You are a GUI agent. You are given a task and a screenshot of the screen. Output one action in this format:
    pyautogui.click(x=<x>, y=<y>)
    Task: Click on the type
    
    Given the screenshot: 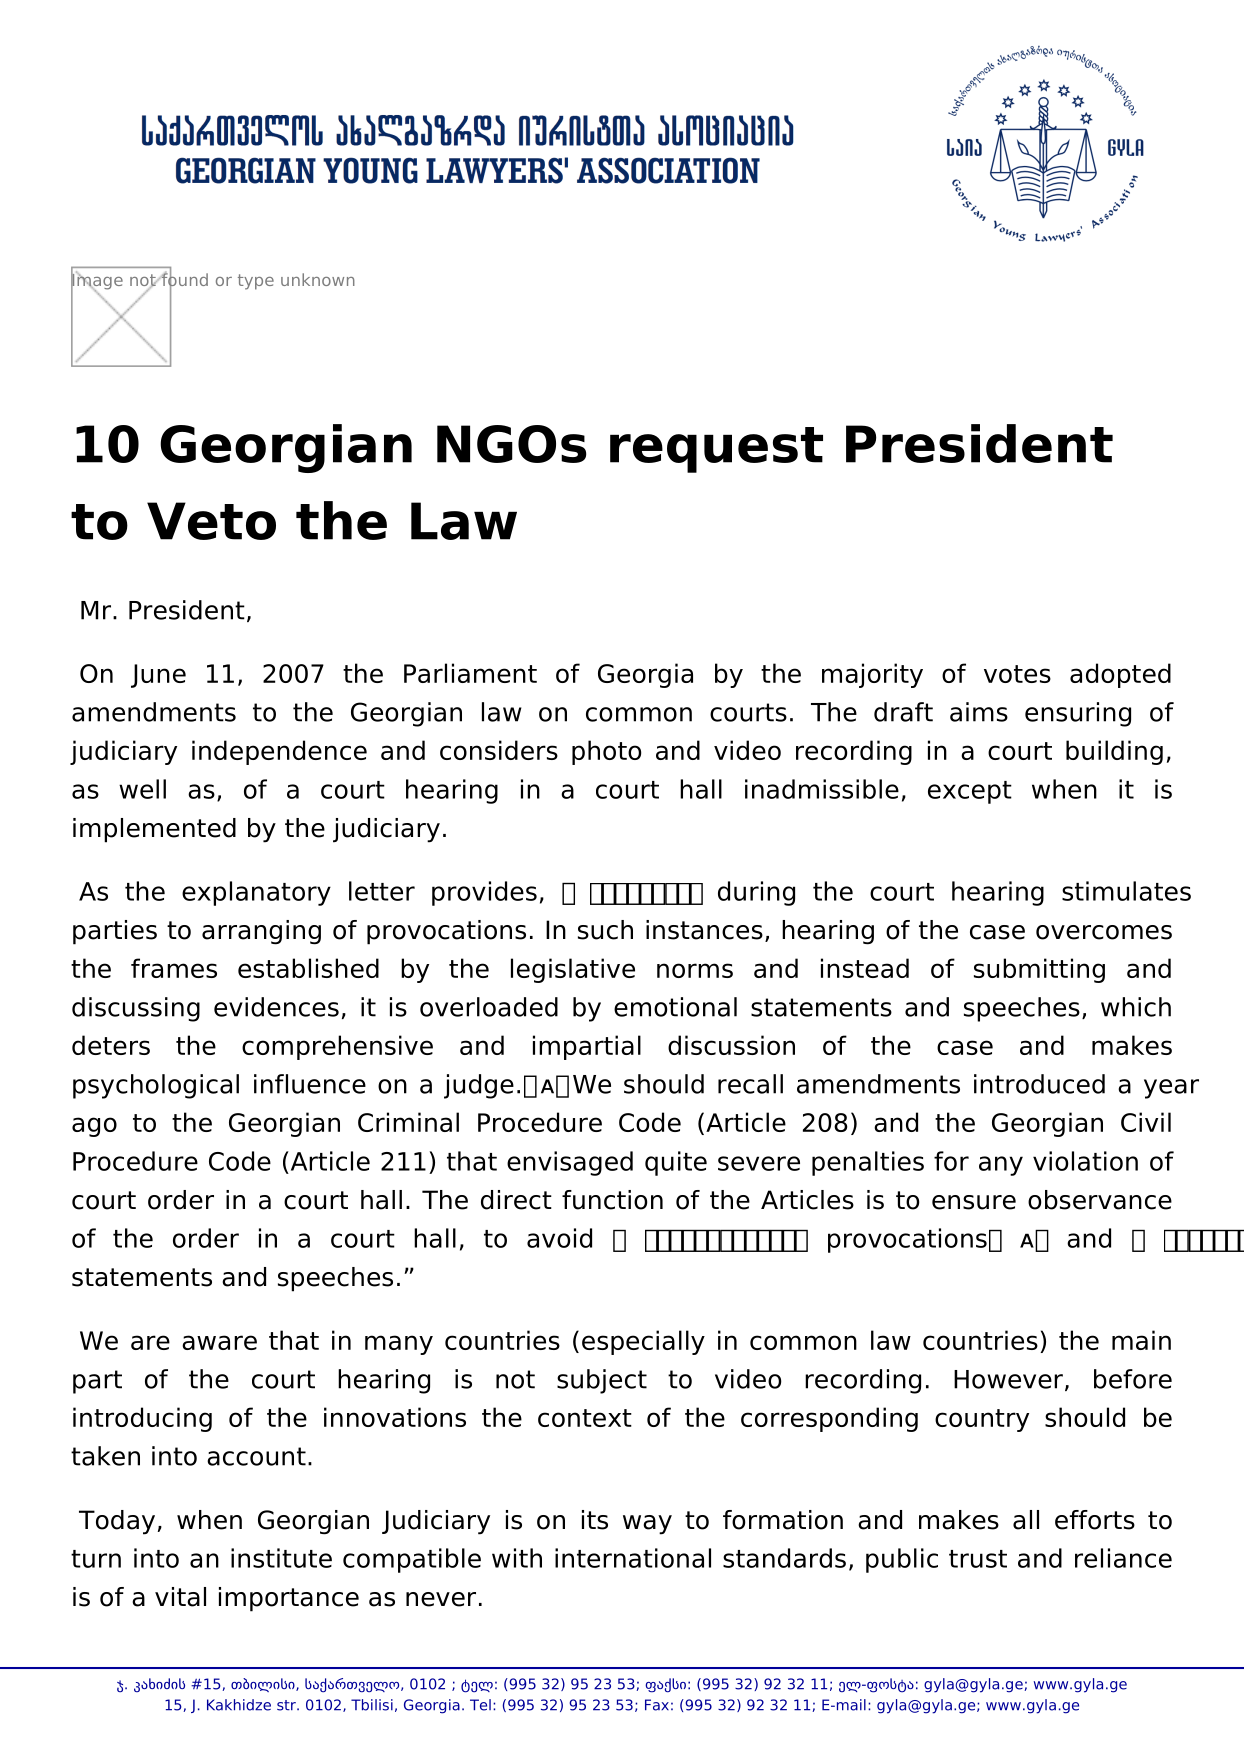 What is the action you would take?
    pyautogui.click(x=256, y=282)
